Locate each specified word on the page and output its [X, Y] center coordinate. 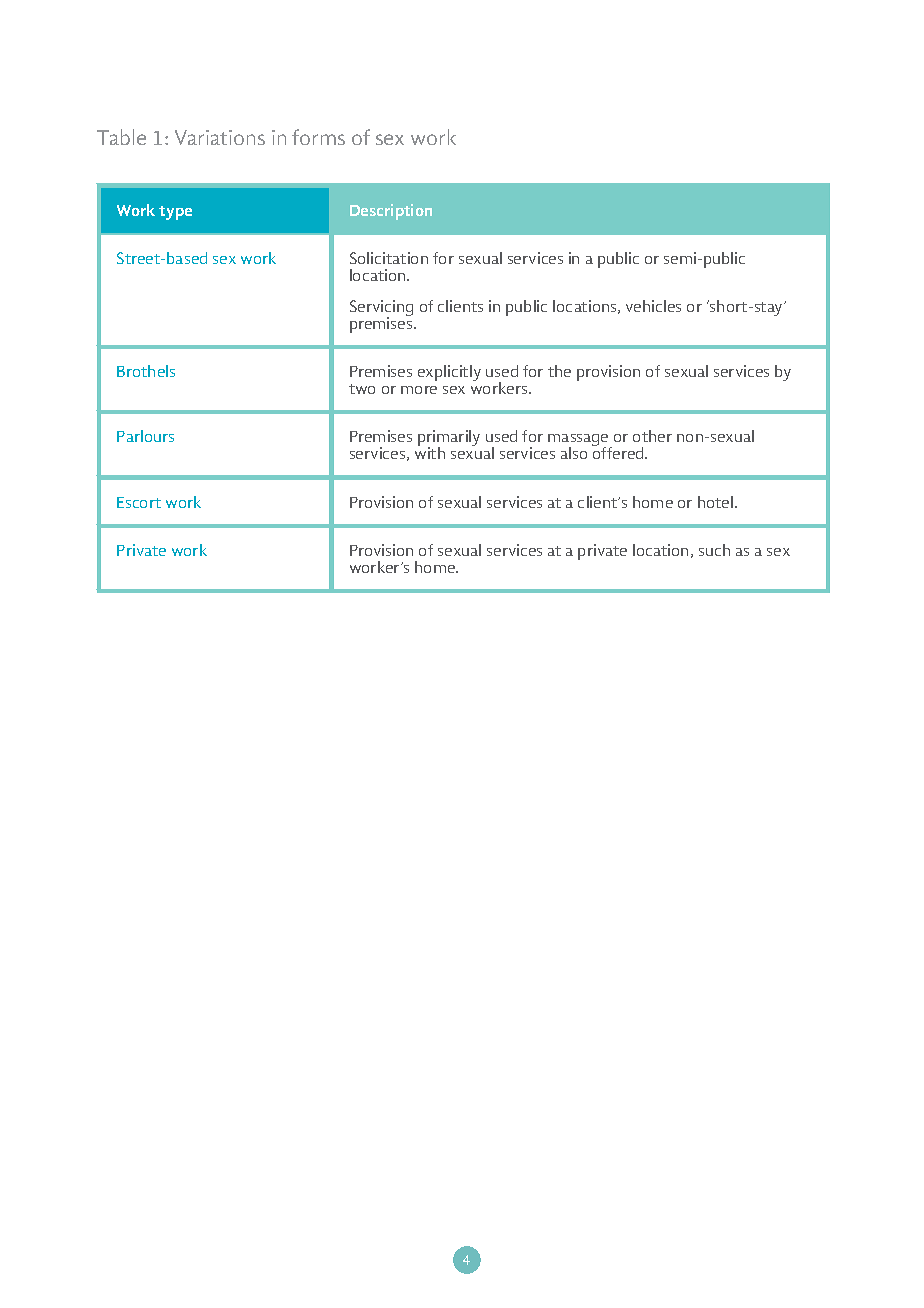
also [574, 453]
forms [318, 137]
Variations [220, 137]
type [175, 213]
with [430, 452]
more [419, 390]
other [652, 436]
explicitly [449, 373]
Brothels [146, 371]
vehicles [653, 306]
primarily [449, 439]
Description [391, 212]
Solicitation [389, 258]
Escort [139, 502]
